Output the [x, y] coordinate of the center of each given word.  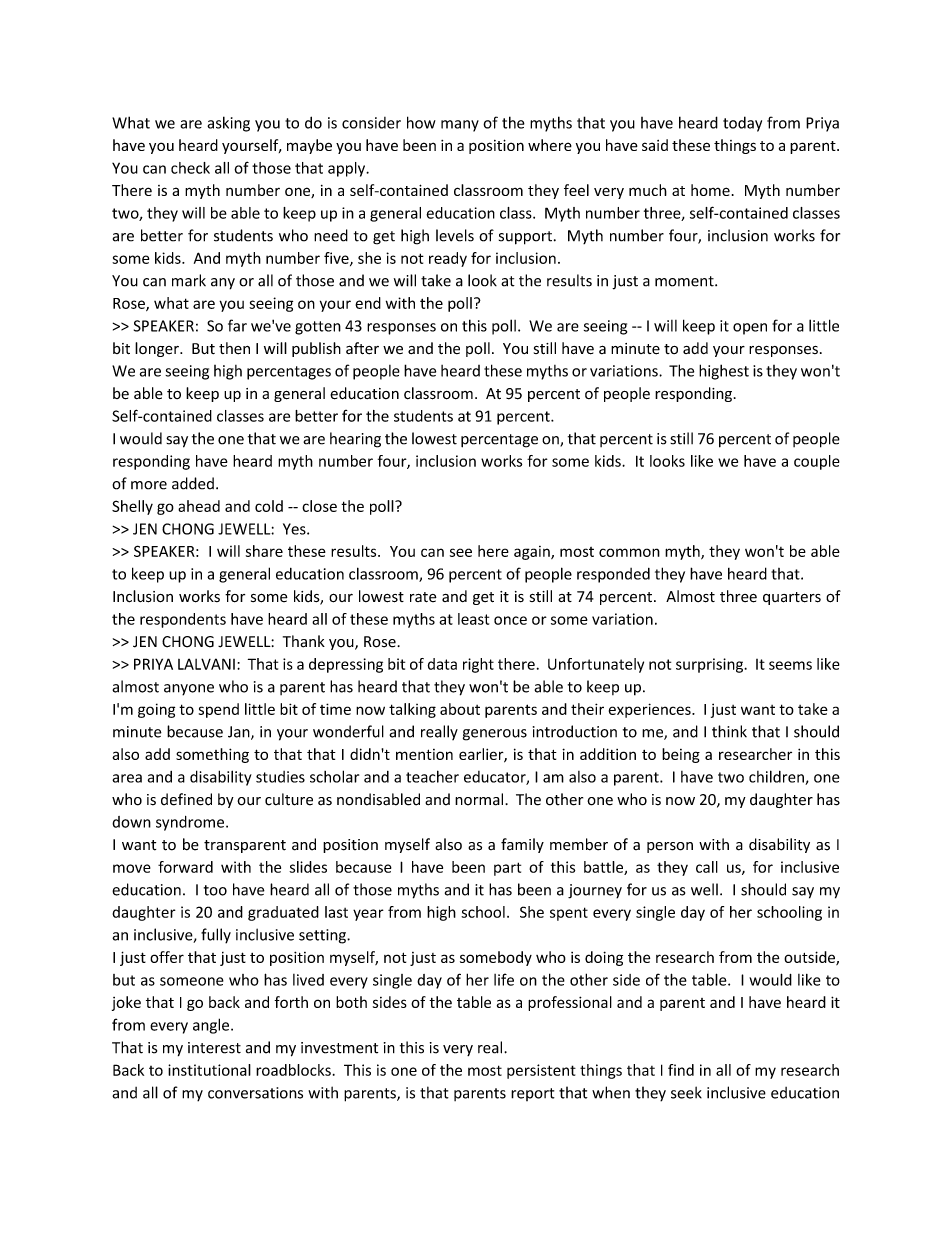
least [473, 619]
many [460, 126]
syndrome [191, 823]
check [190, 168]
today [742, 124]
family [522, 845]
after [362, 348]
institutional [209, 1070]
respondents [183, 620]
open [750, 329]
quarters [792, 598]
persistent [541, 1071]
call [707, 867]
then [234, 348]
